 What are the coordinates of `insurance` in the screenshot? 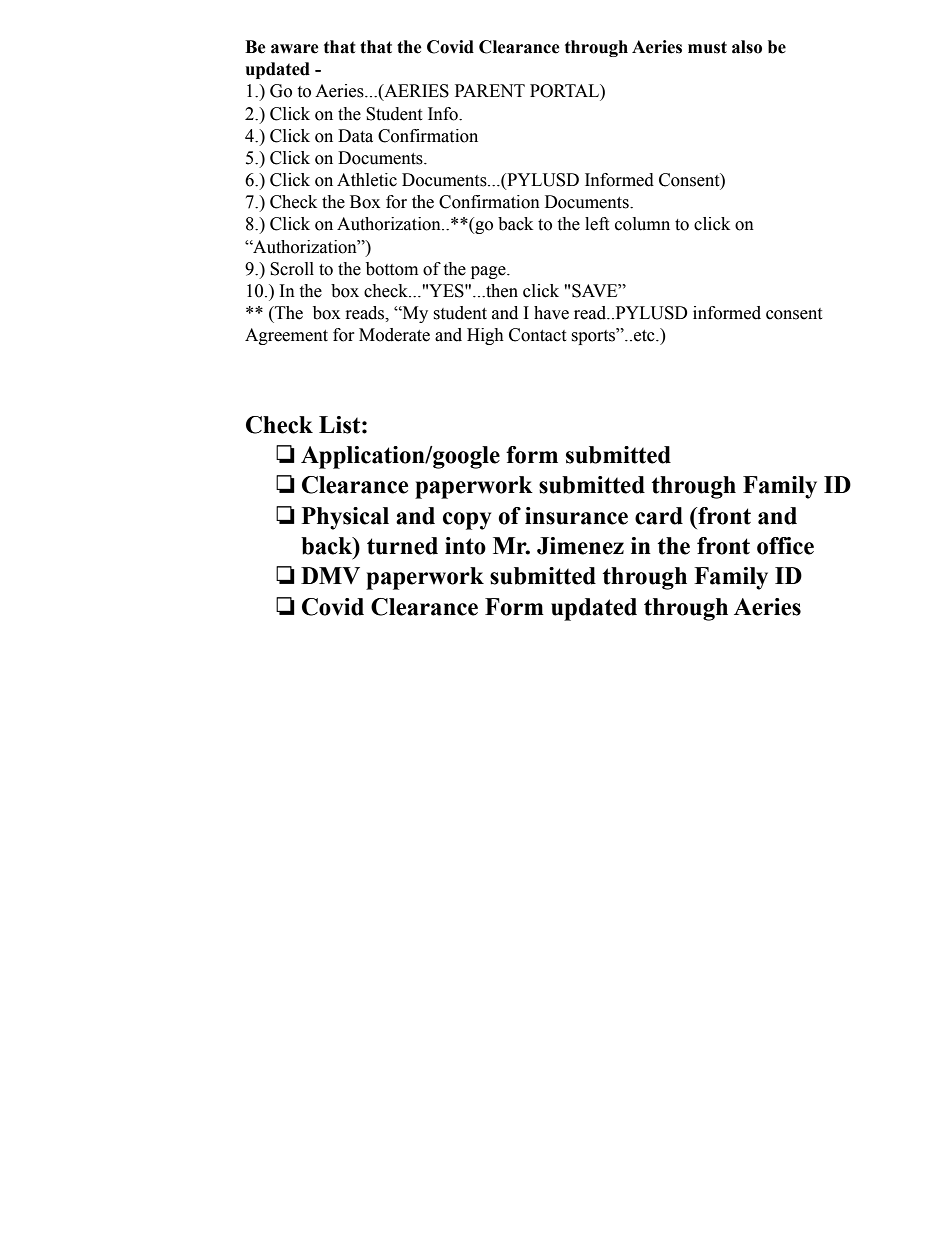 It's located at (576, 516).
